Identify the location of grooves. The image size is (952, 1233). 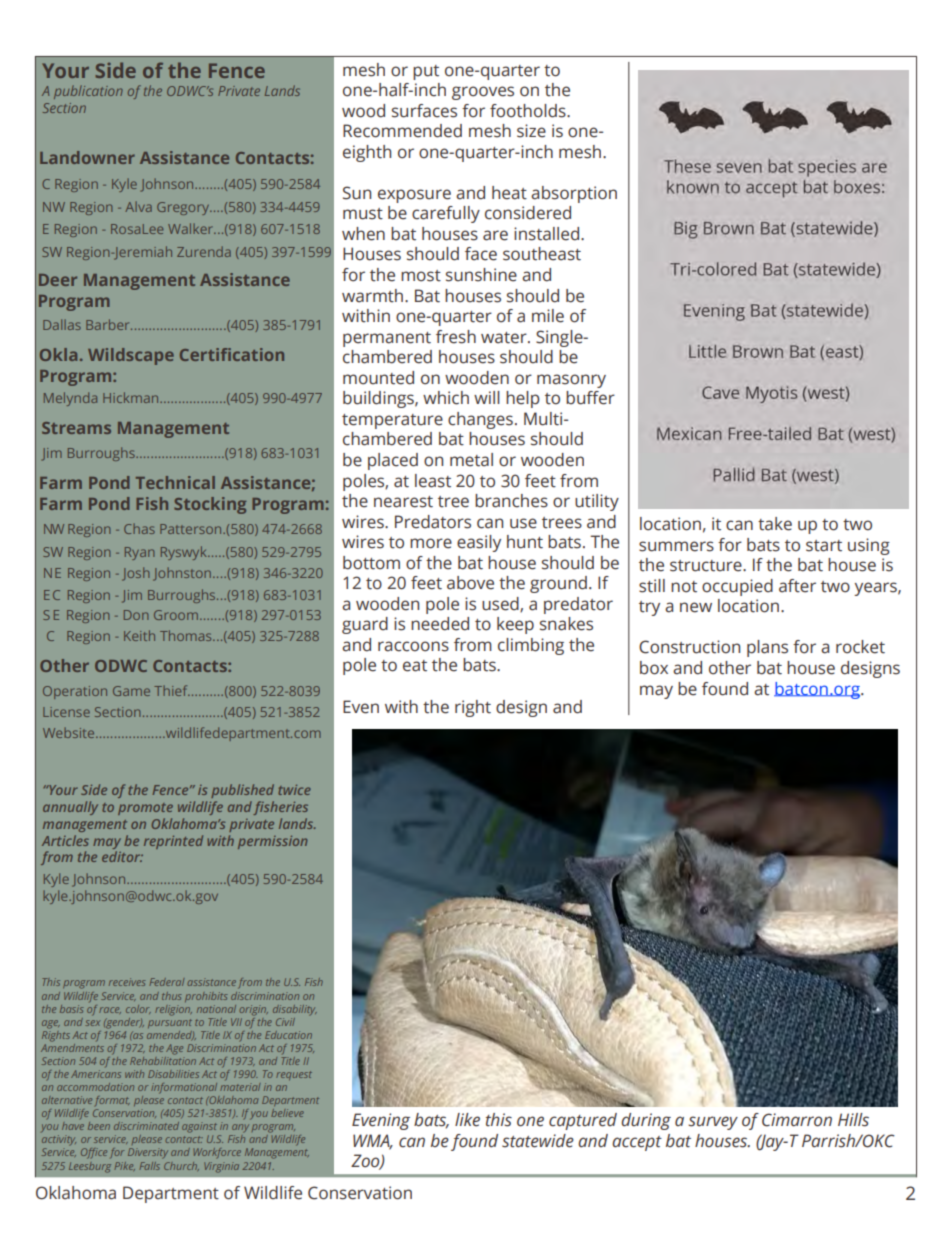
(483, 93).
